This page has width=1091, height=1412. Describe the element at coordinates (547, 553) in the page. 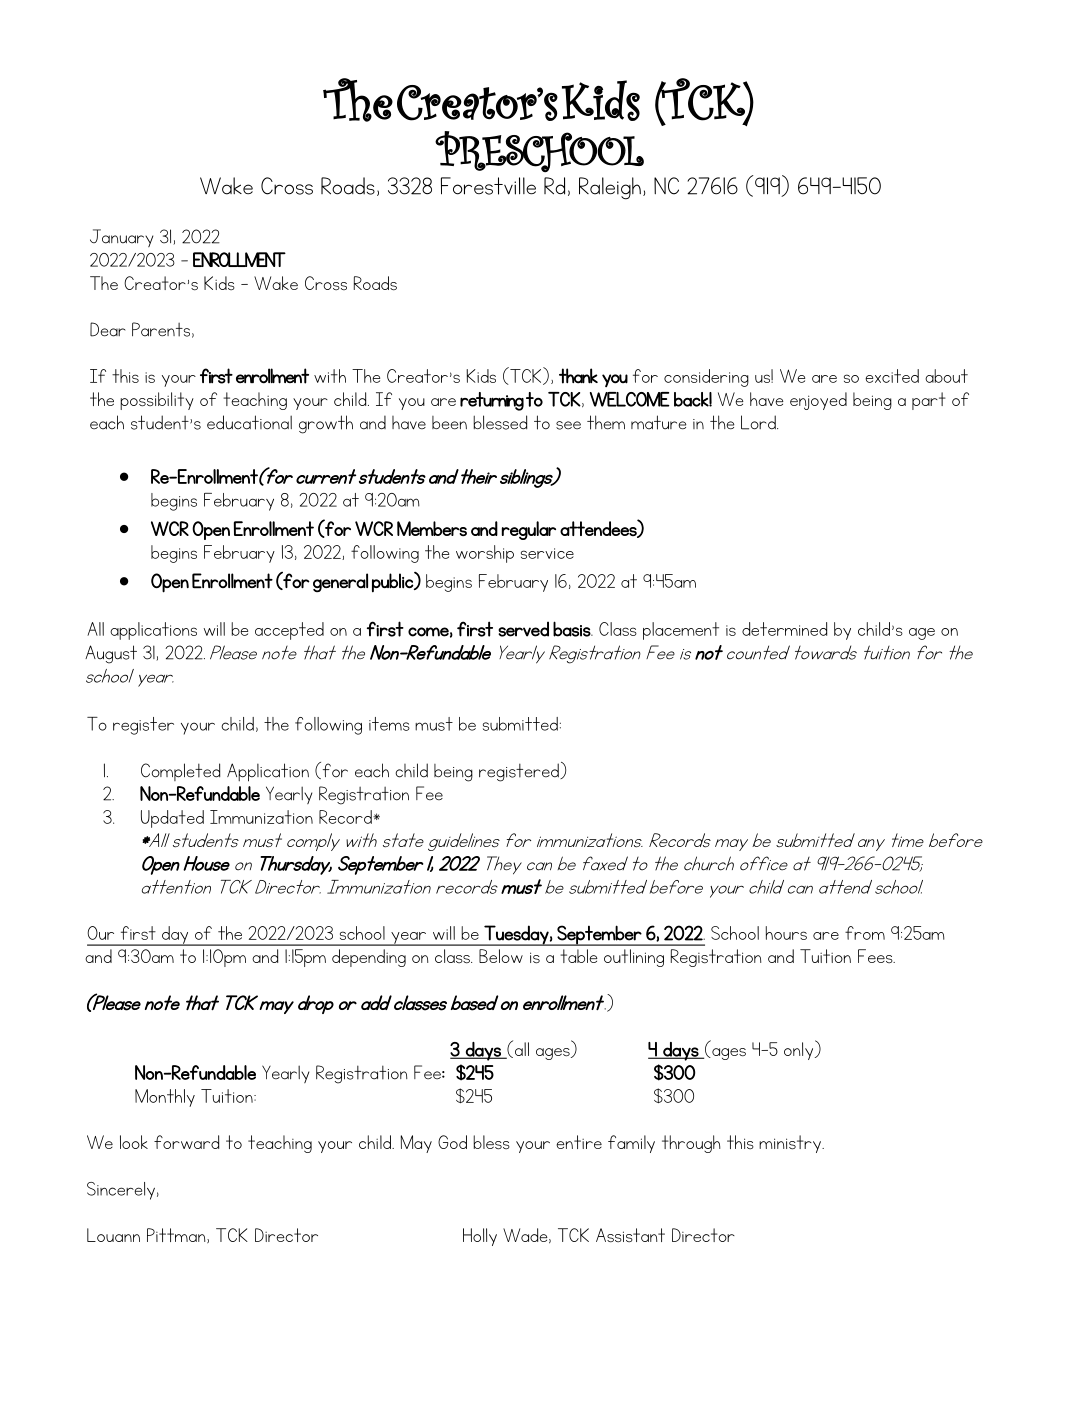

I see `service` at that location.
